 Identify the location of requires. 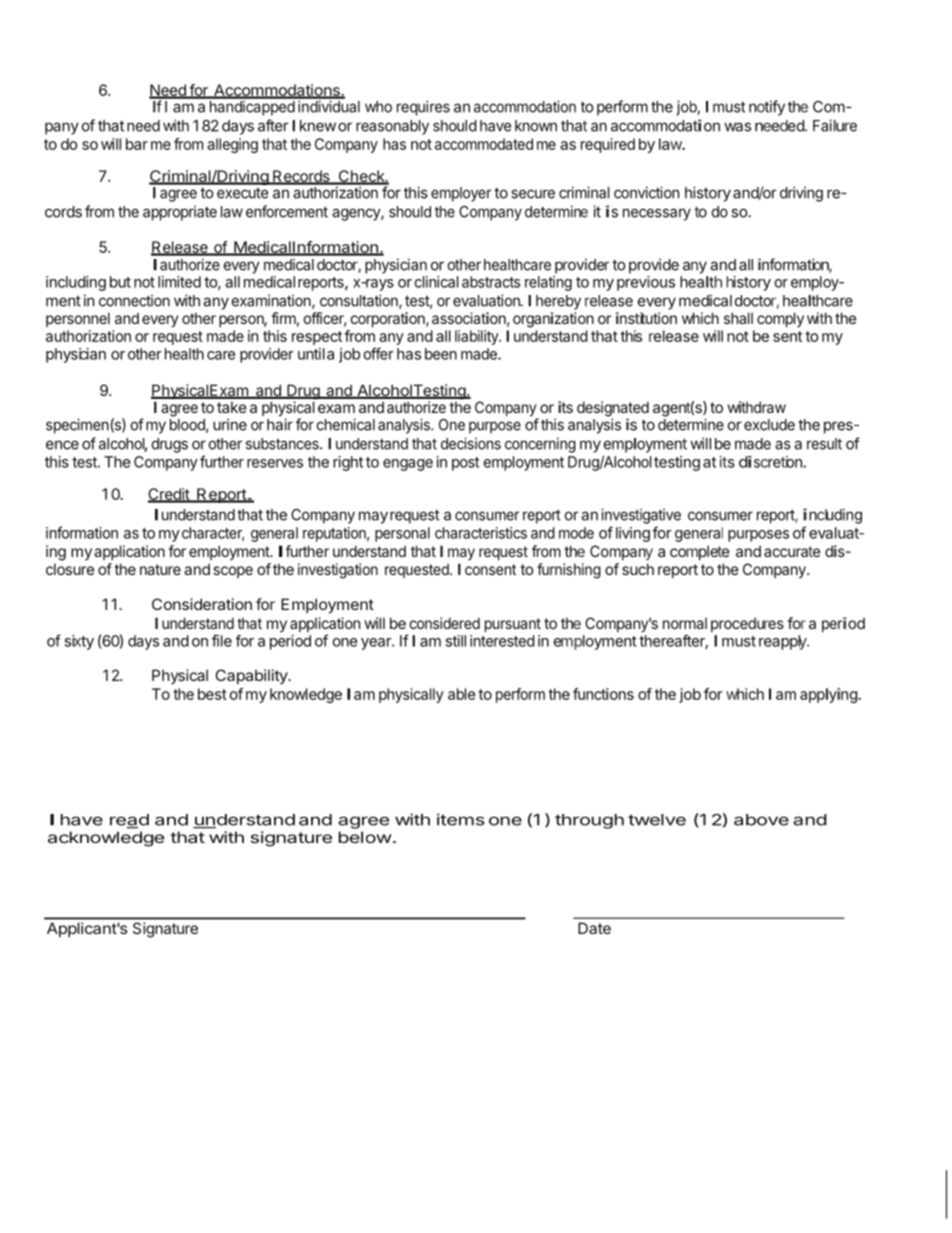
(423, 108).
